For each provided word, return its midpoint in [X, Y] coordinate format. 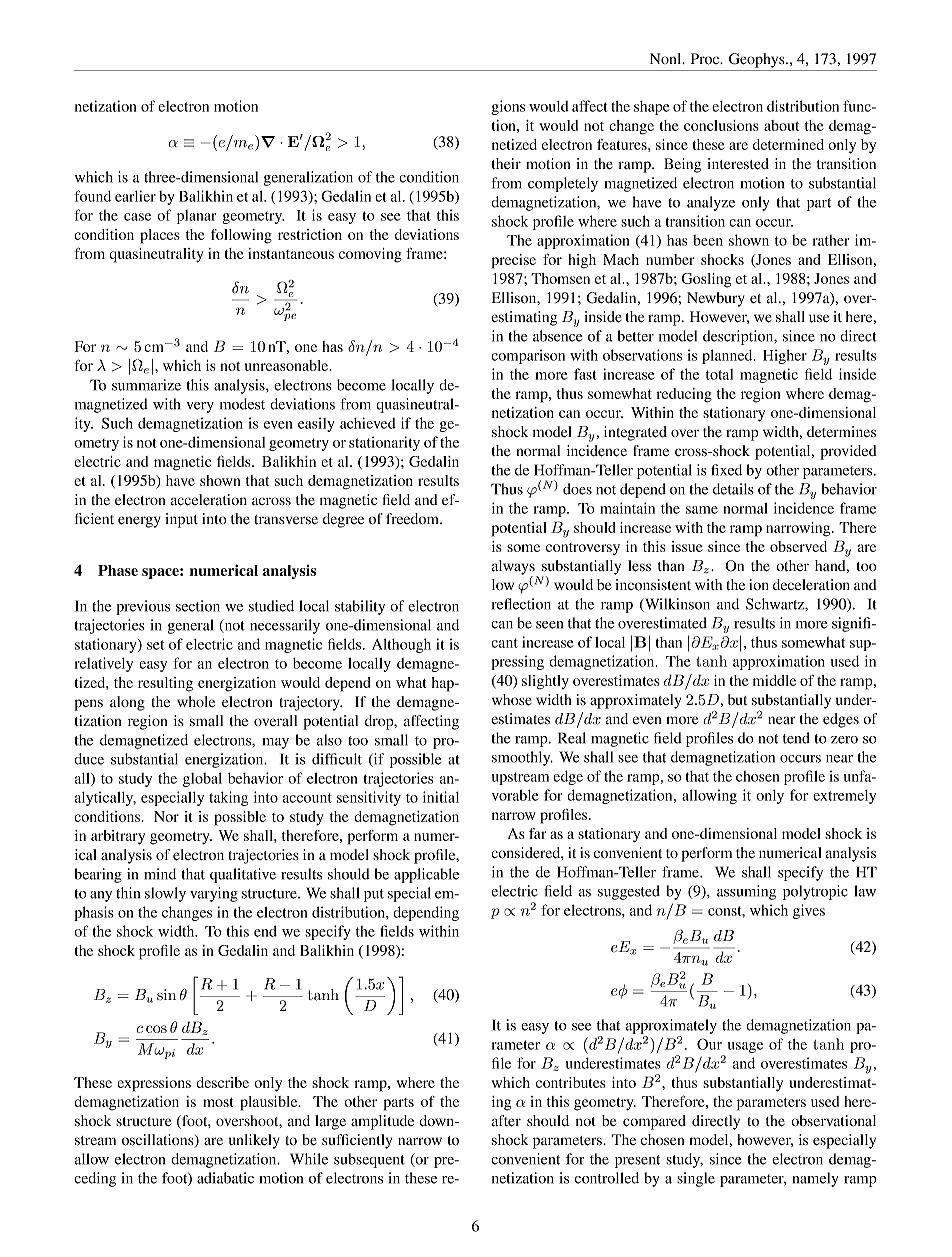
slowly [165, 894]
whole [196, 701]
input [181, 520]
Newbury [715, 299]
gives [809, 911]
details [733, 489]
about [781, 125]
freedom [413, 519]
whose [512, 700]
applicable [426, 875]
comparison [528, 356]
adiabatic [225, 1178]
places [160, 236]
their [506, 163]
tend [796, 738]
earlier [135, 196]
